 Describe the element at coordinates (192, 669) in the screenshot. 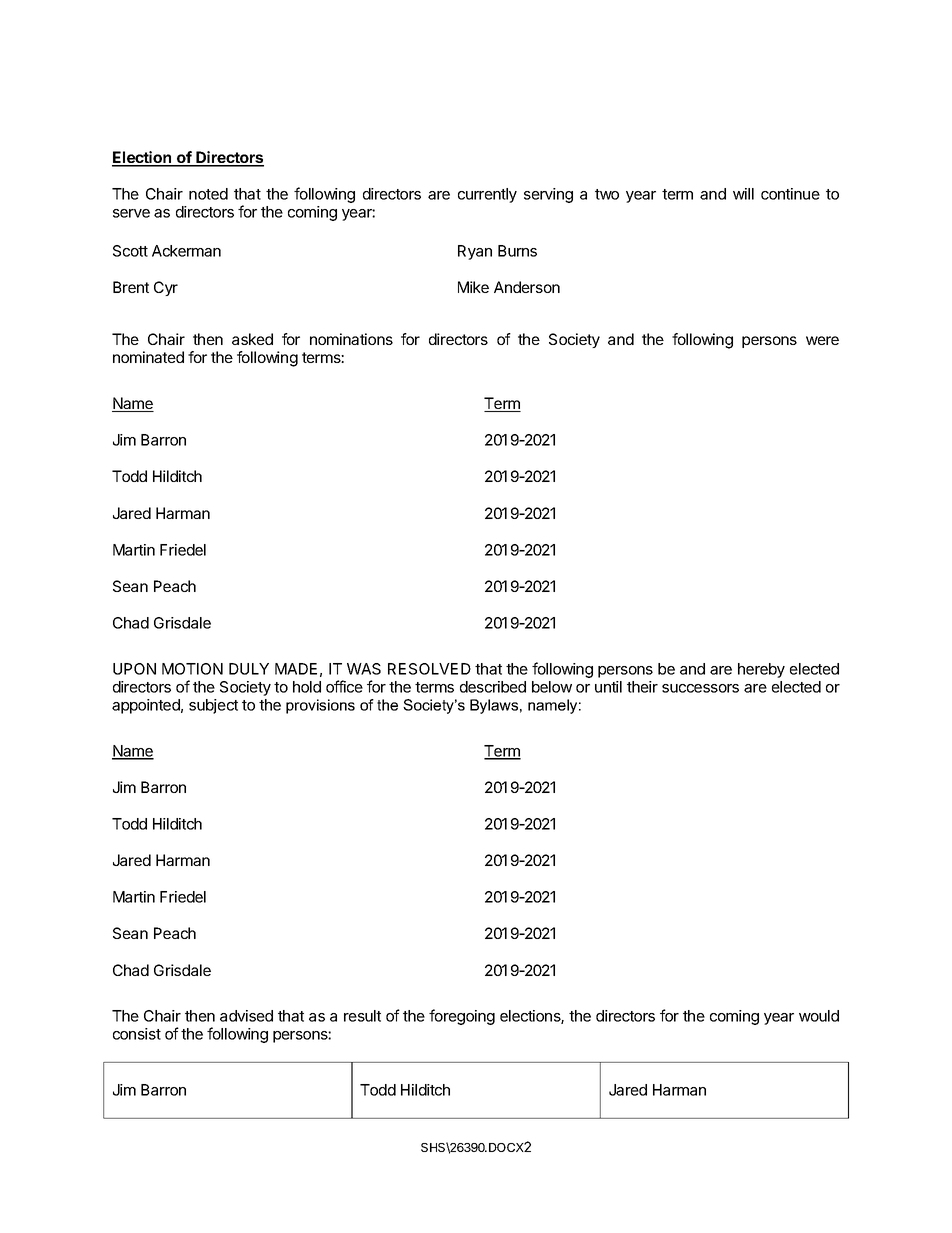

I see `MOTION` at that location.
